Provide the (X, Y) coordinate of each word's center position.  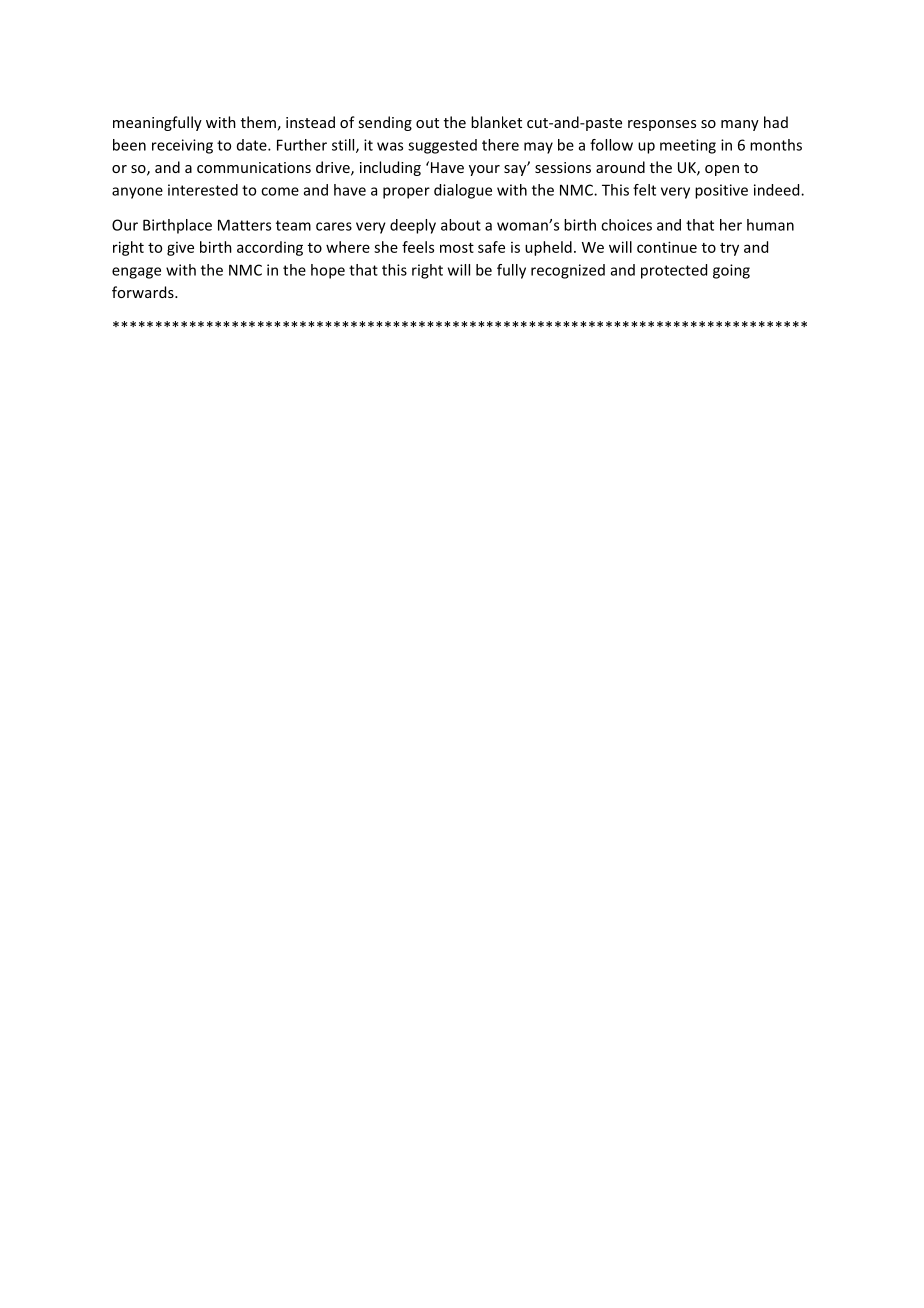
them (258, 122)
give (180, 249)
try (729, 249)
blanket (496, 122)
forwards (144, 292)
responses (662, 125)
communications (254, 167)
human (770, 225)
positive (721, 191)
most (457, 248)
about (461, 225)
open (722, 170)
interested (203, 190)
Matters (244, 225)
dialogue (463, 191)
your (484, 170)
